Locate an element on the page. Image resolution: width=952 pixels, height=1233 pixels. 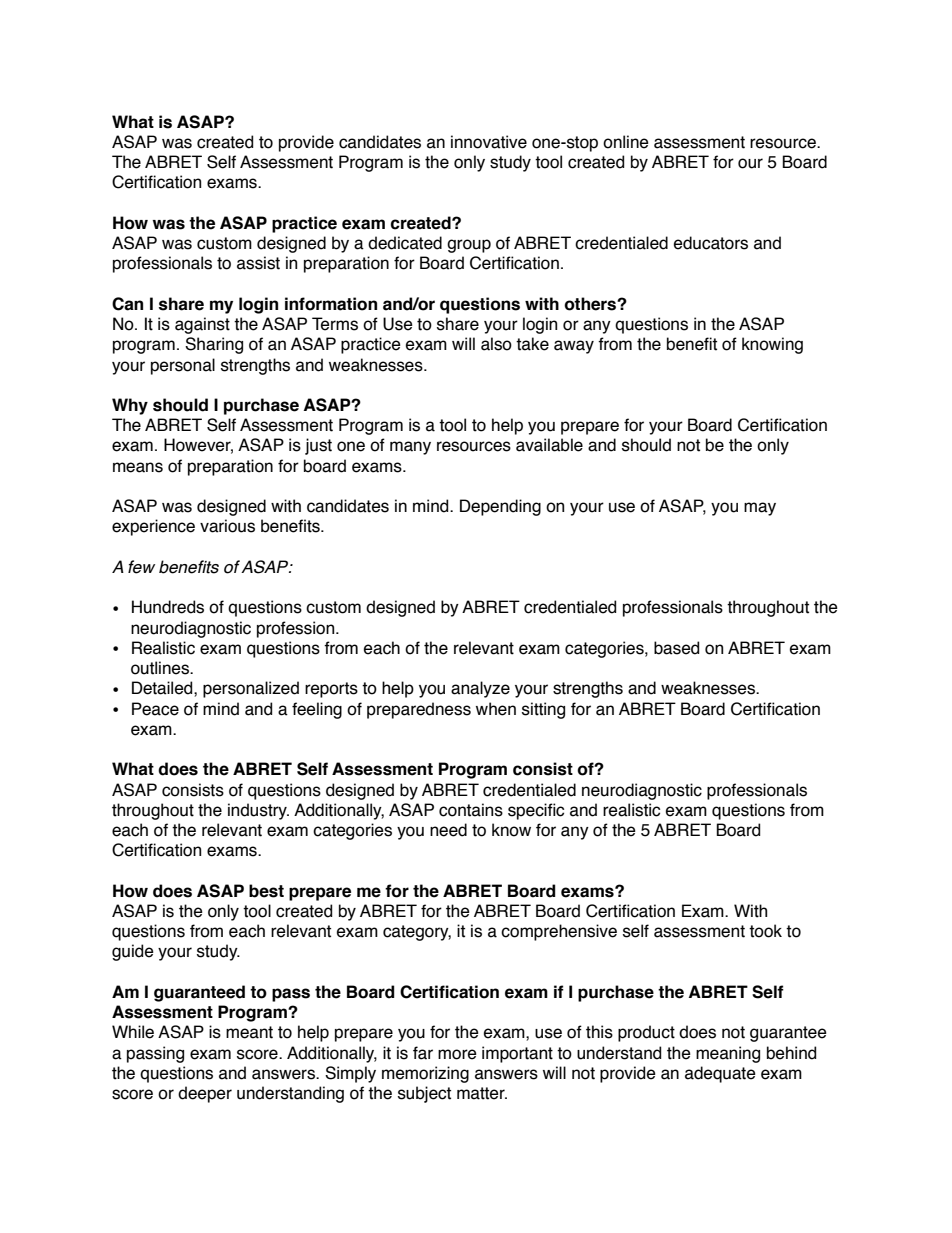
online is located at coordinates (626, 142).
